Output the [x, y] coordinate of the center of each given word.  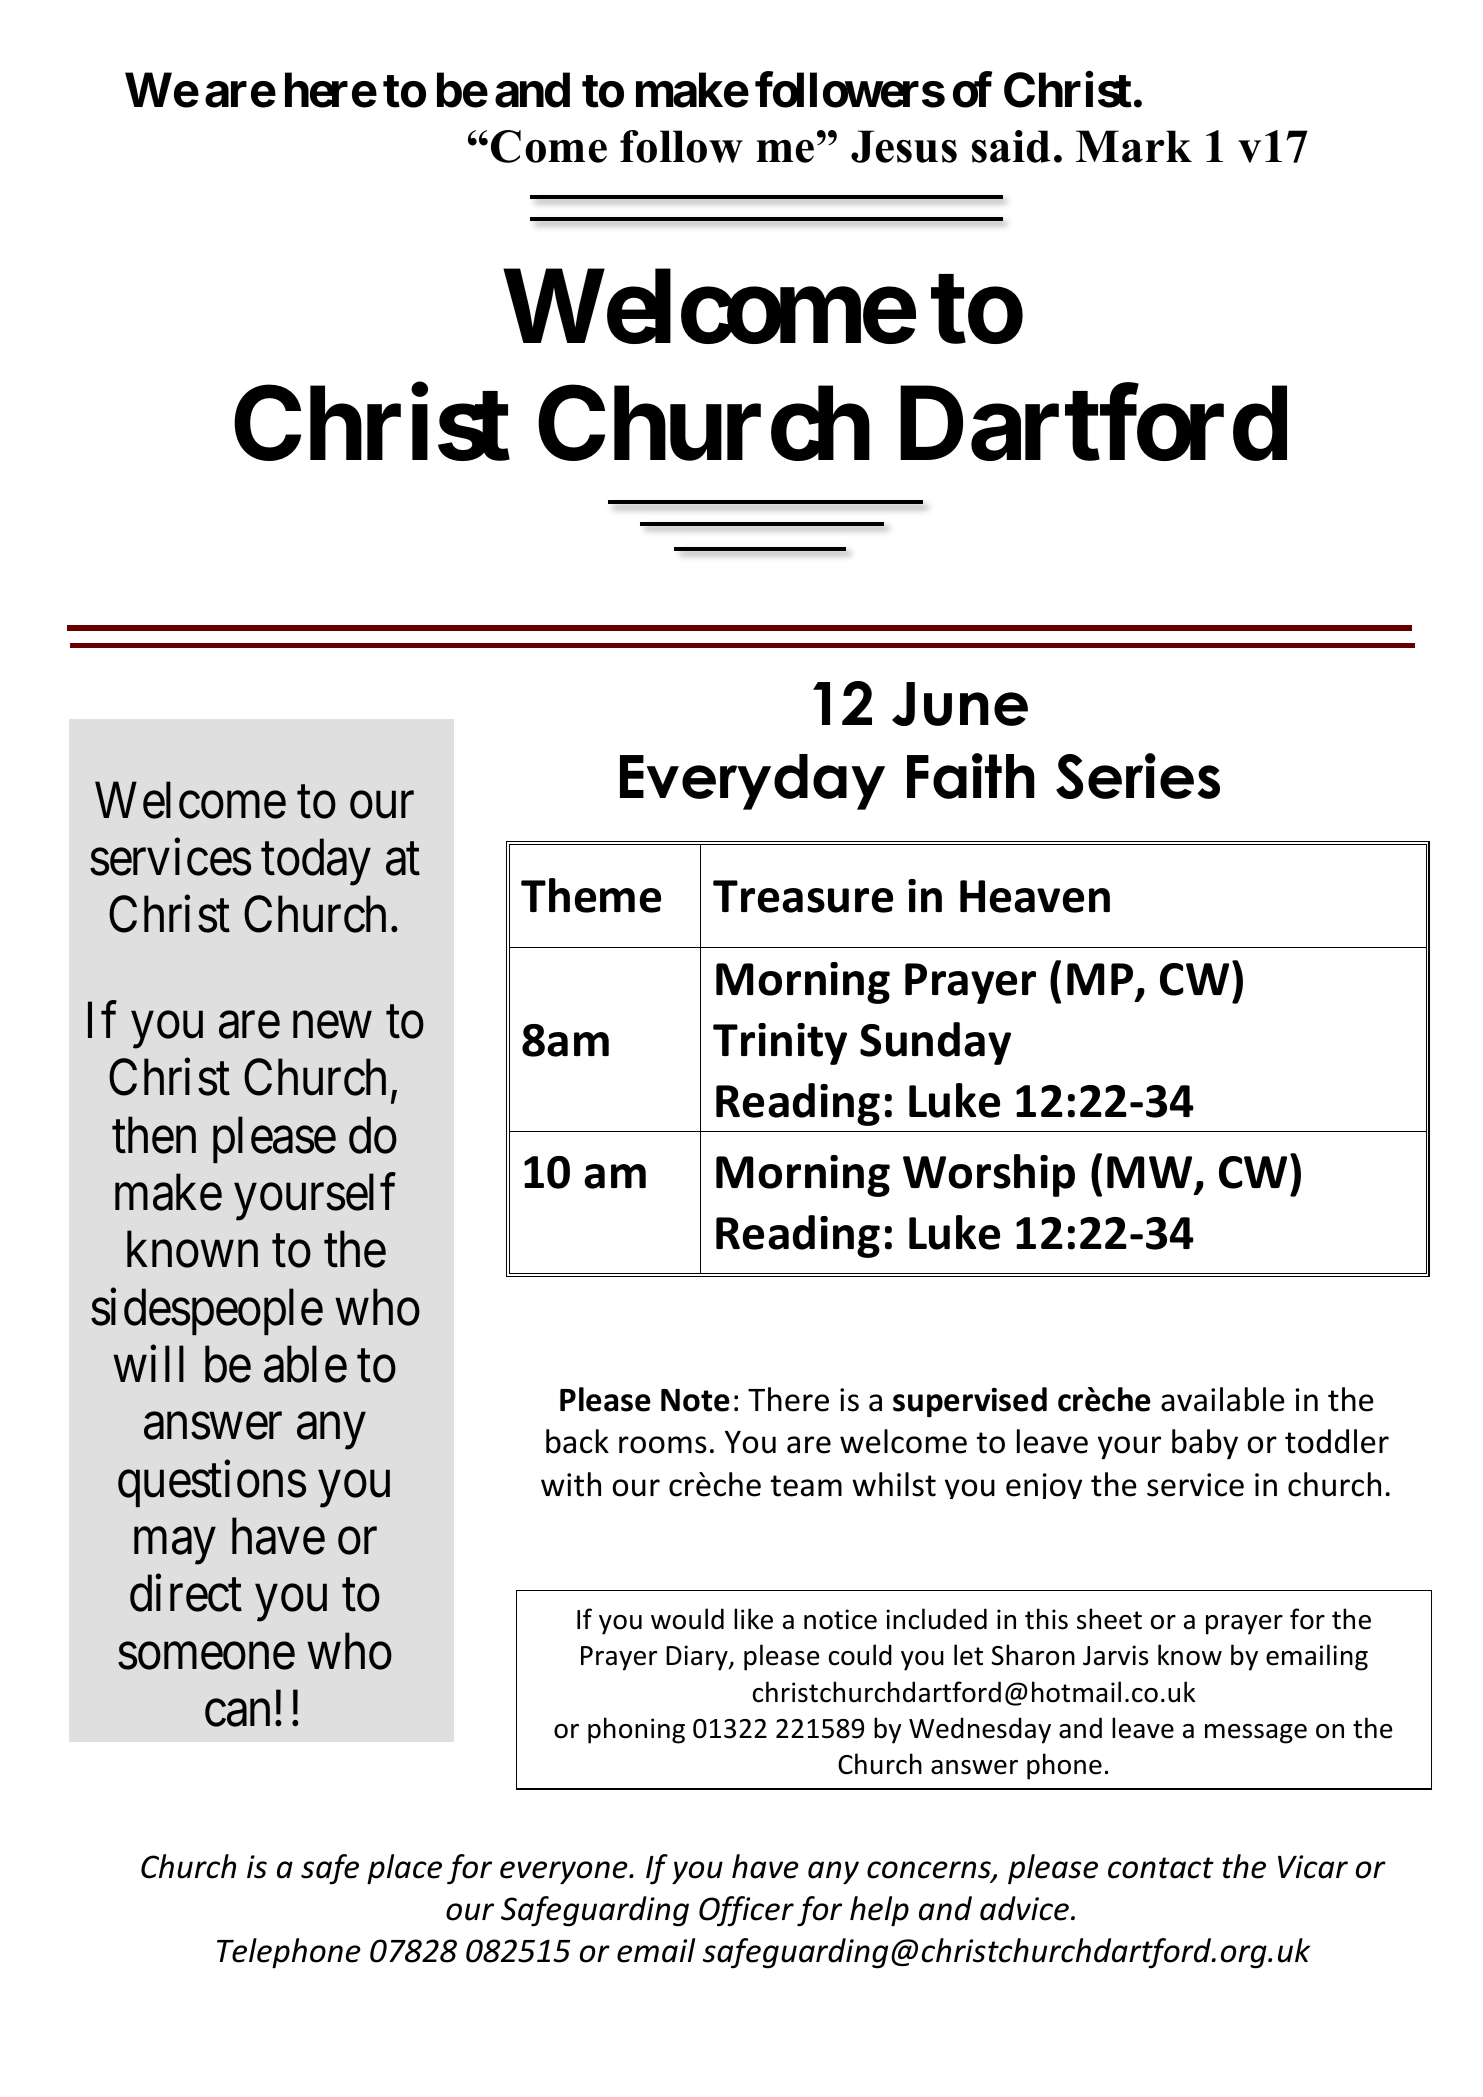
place [404, 1869]
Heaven [1035, 896]
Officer [746, 1911]
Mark [1134, 146]
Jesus [904, 146]
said [1011, 146]
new [332, 1026]
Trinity [780, 1044]
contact [1161, 1868]
